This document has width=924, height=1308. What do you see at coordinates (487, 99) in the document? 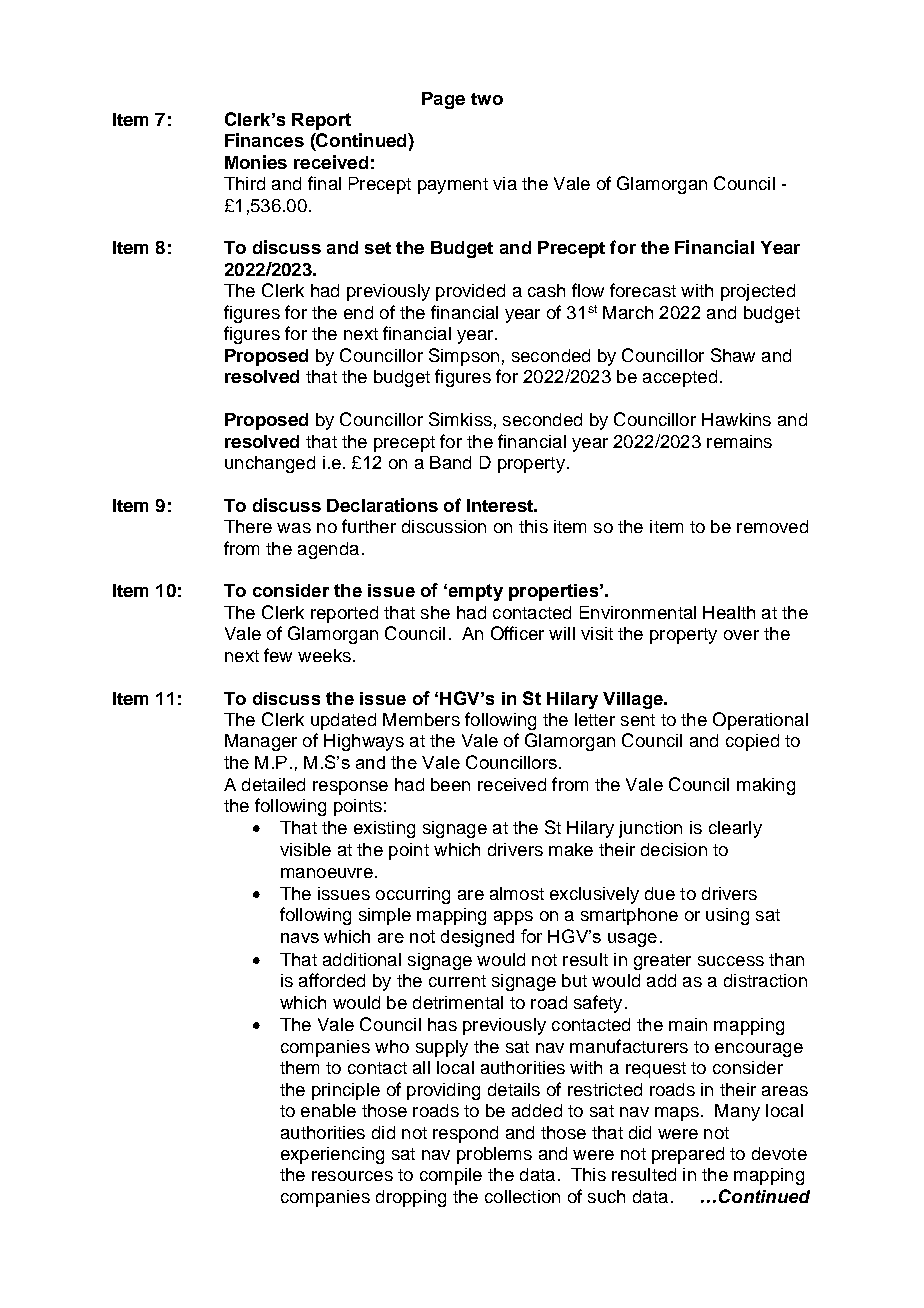
I see `two` at bounding box center [487, 99].
